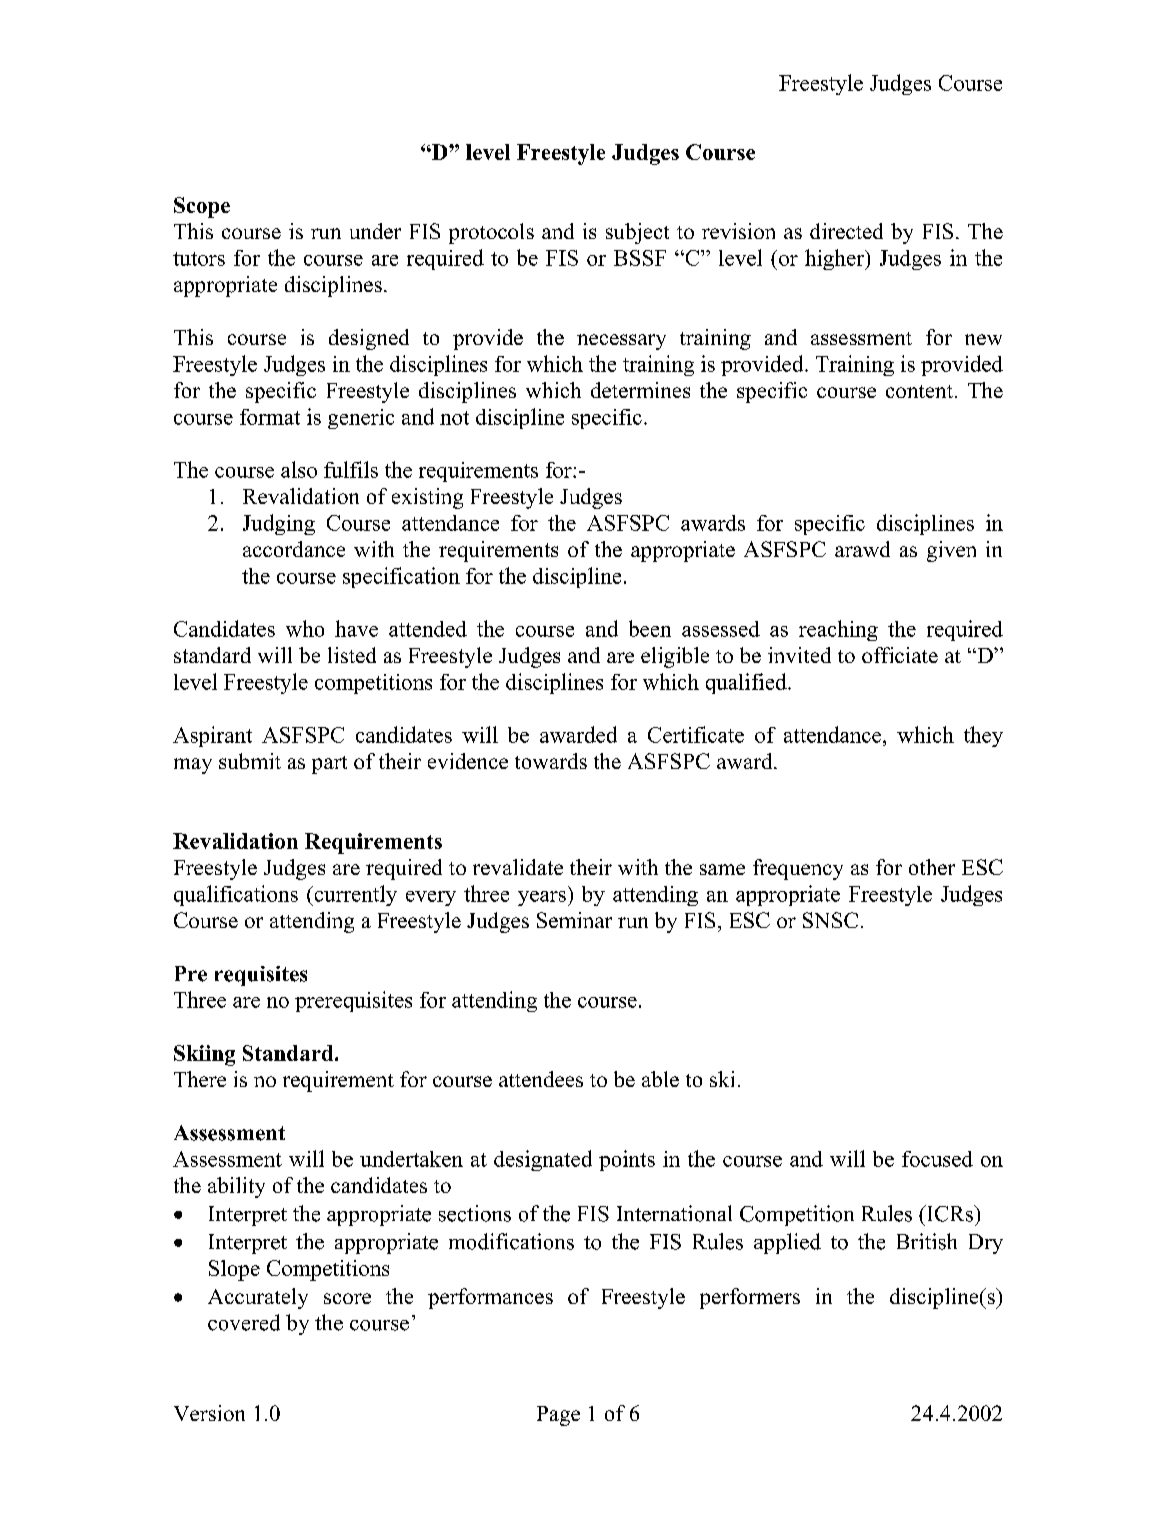 The height and width of the document is (1522, 1176). I want to click on performers, so click(750, 1298).
